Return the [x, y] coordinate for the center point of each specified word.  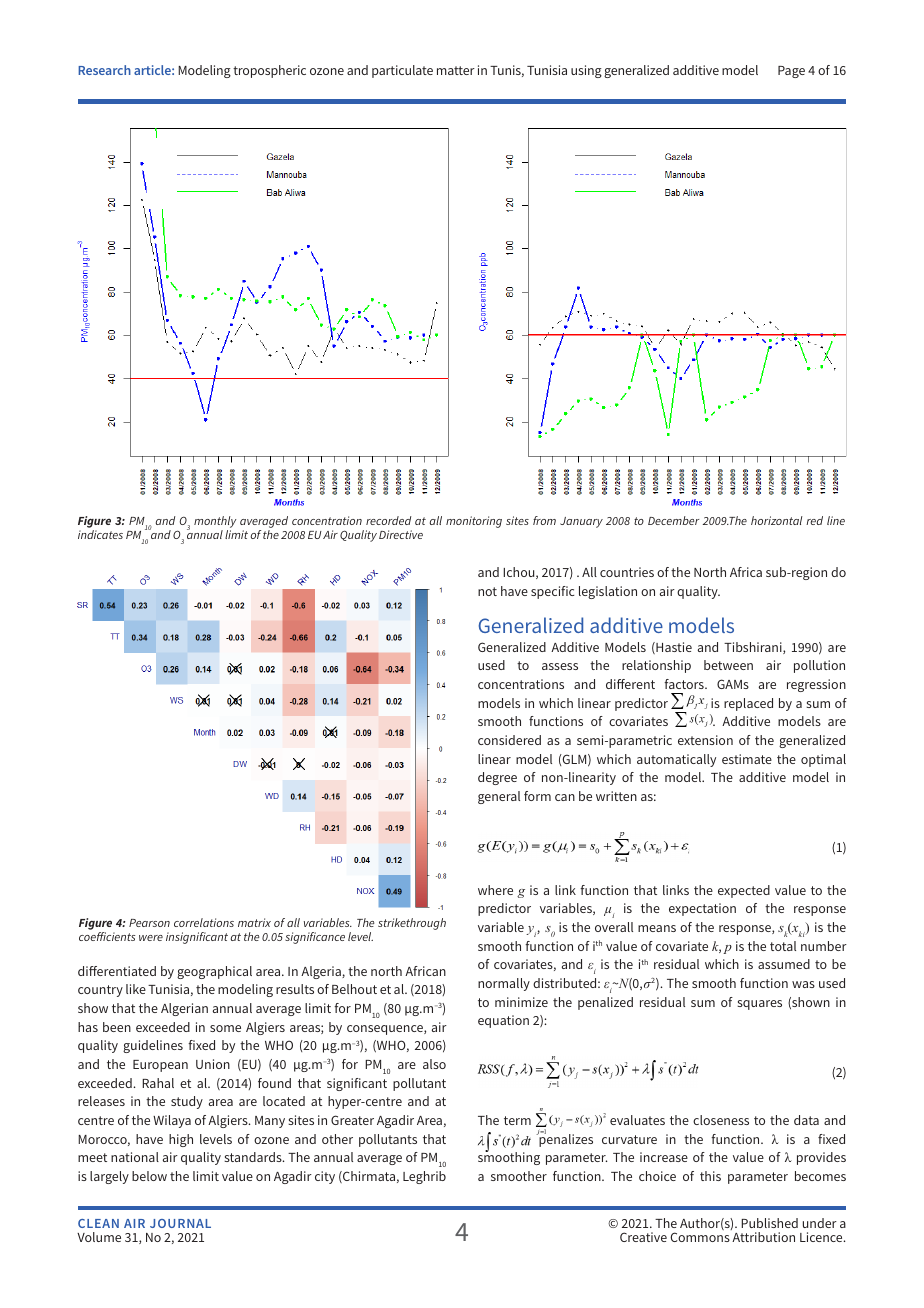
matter [456, 70]
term [517, 1120]
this [710, 1176]
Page [791, 72]
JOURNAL [180, 1223]
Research [104, 70]
